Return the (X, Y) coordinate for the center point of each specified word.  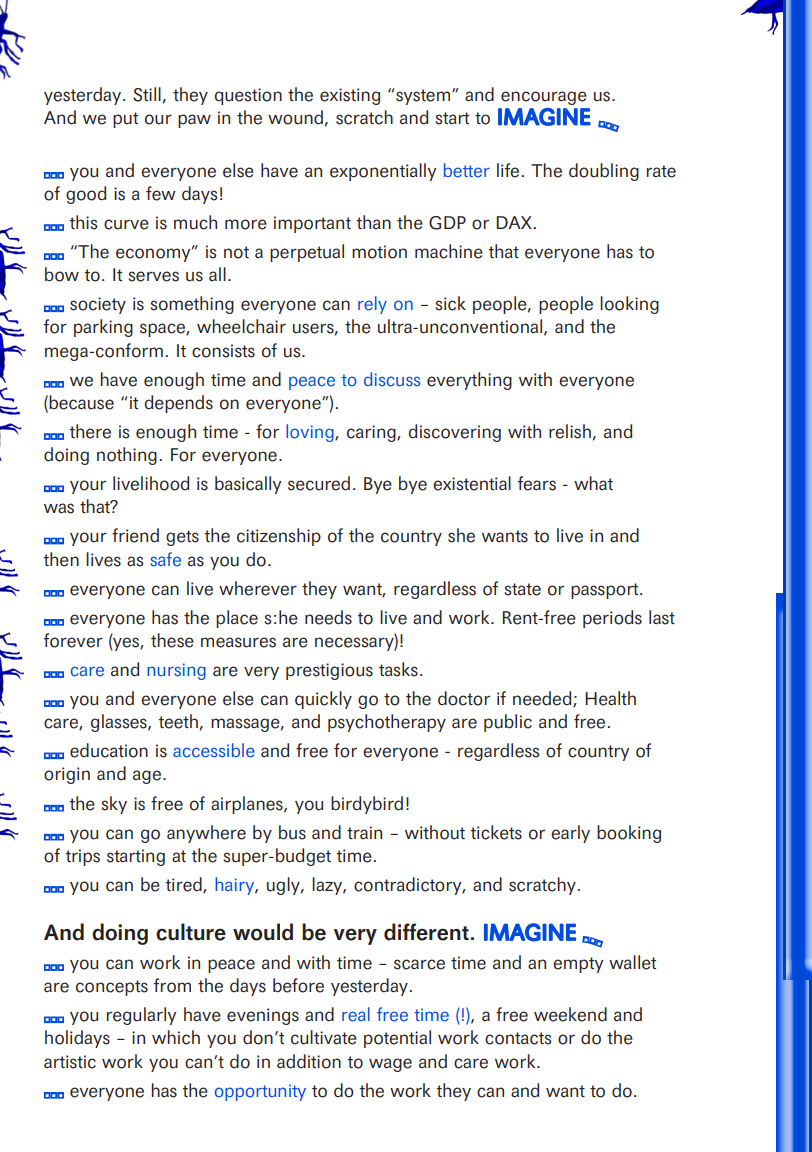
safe (165, 559)
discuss (392, 379)
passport (606, 591)
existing (350, 96)
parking (103, 328)
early (570, 834)
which (176, 1037)
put (125, 120)
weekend (570, 1014)
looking (629, 305)
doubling (604, 172)
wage (390, 1065)
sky (114, 805)
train (364, 832)
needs (328, 617)
